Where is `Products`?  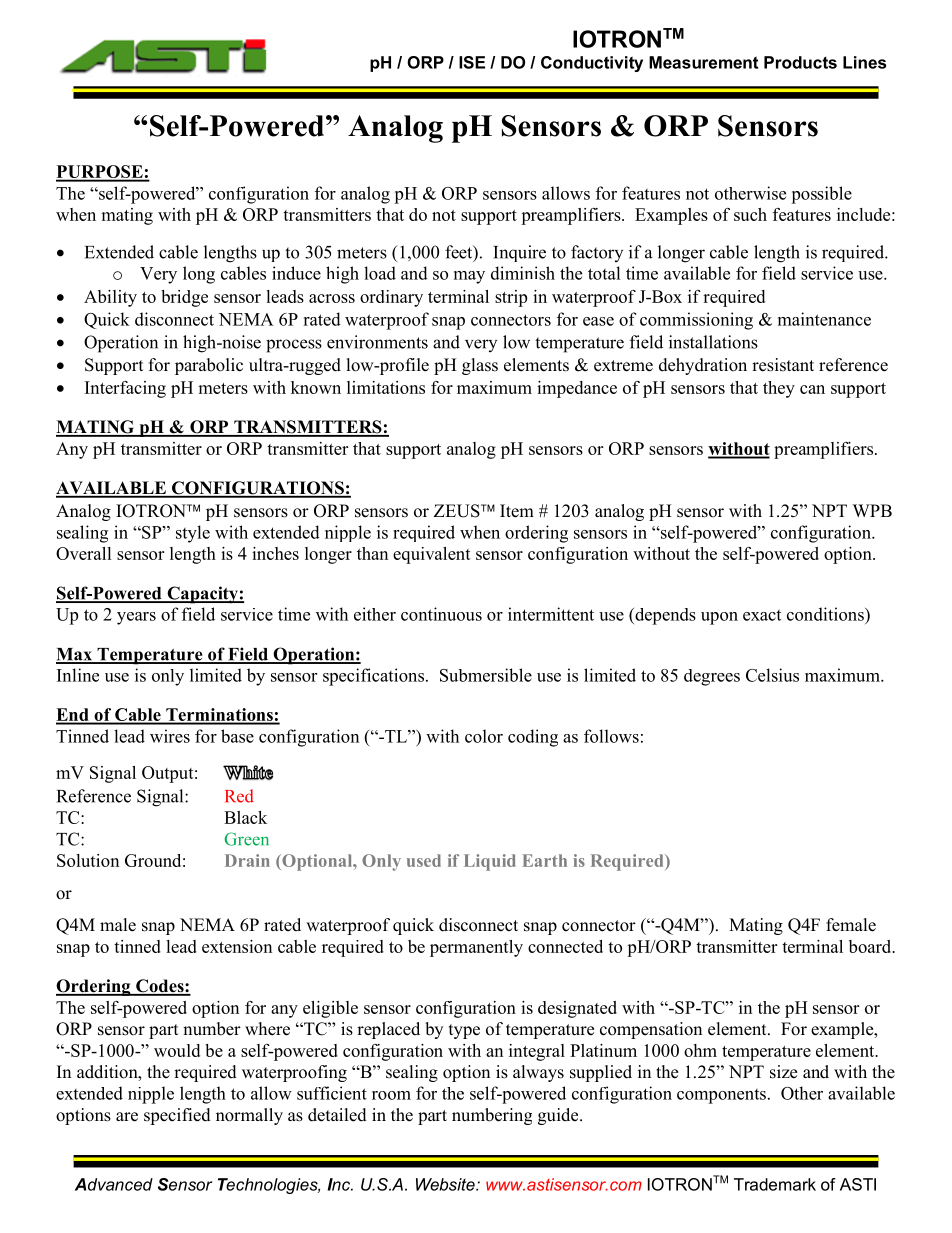 Products is located at coordinates (800, 62).
